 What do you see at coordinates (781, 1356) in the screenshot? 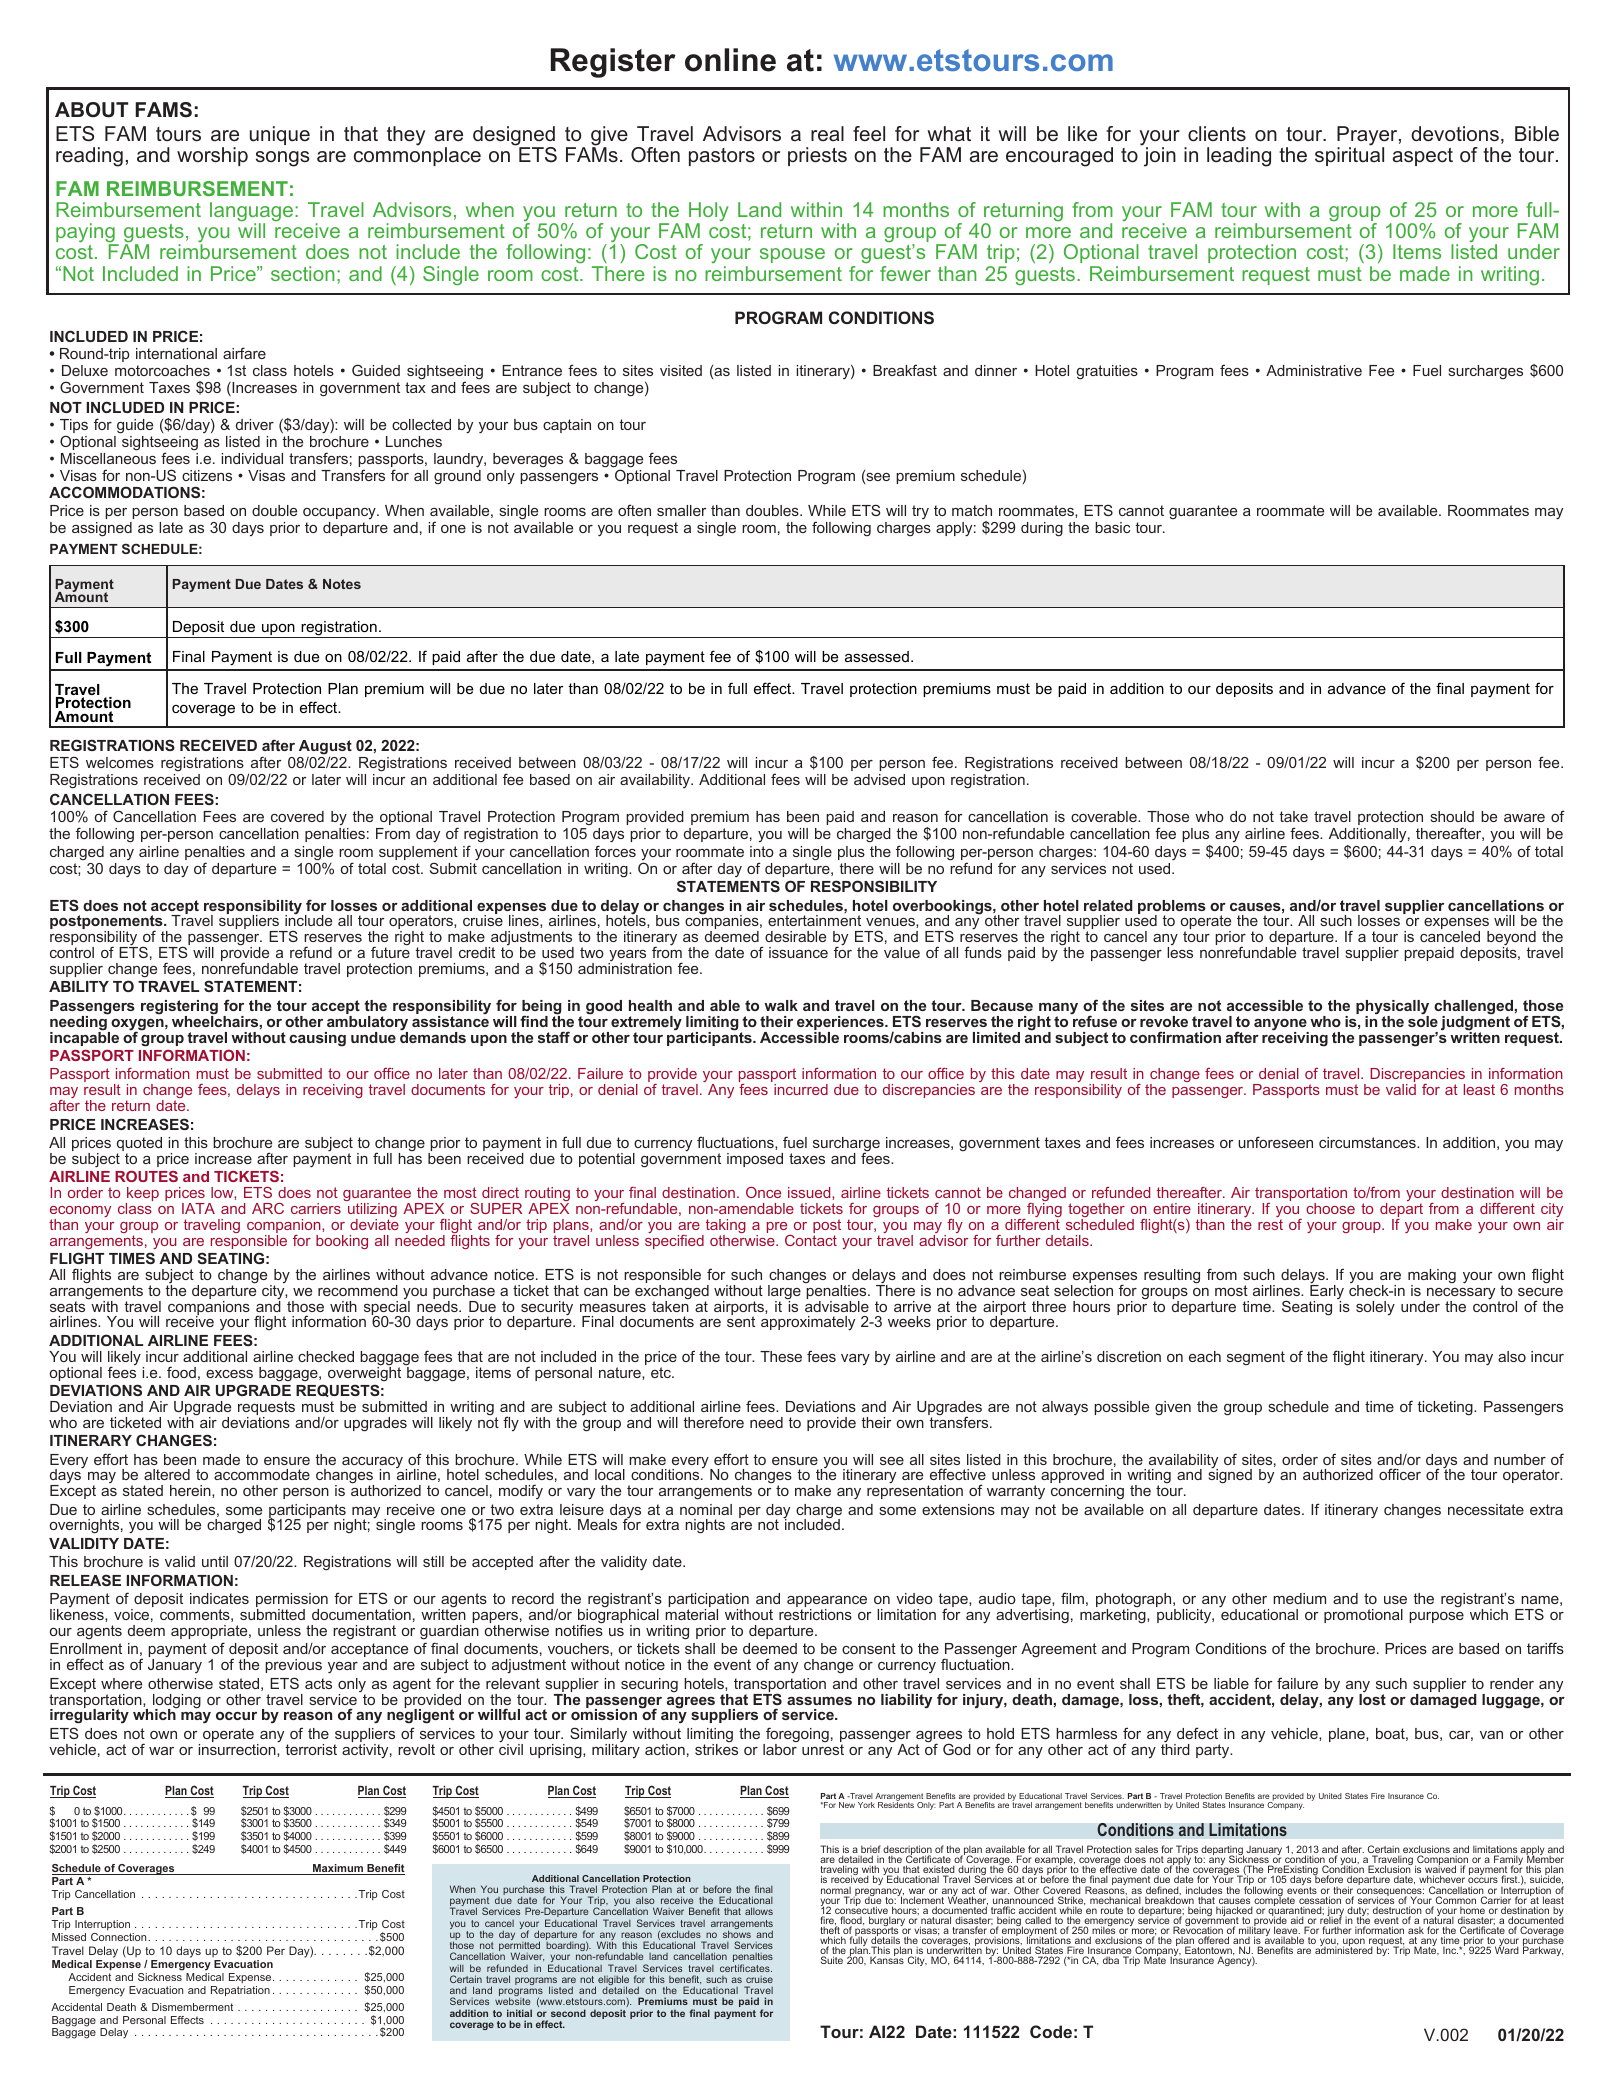
I see `These` at bounding box center [781, 1356].
